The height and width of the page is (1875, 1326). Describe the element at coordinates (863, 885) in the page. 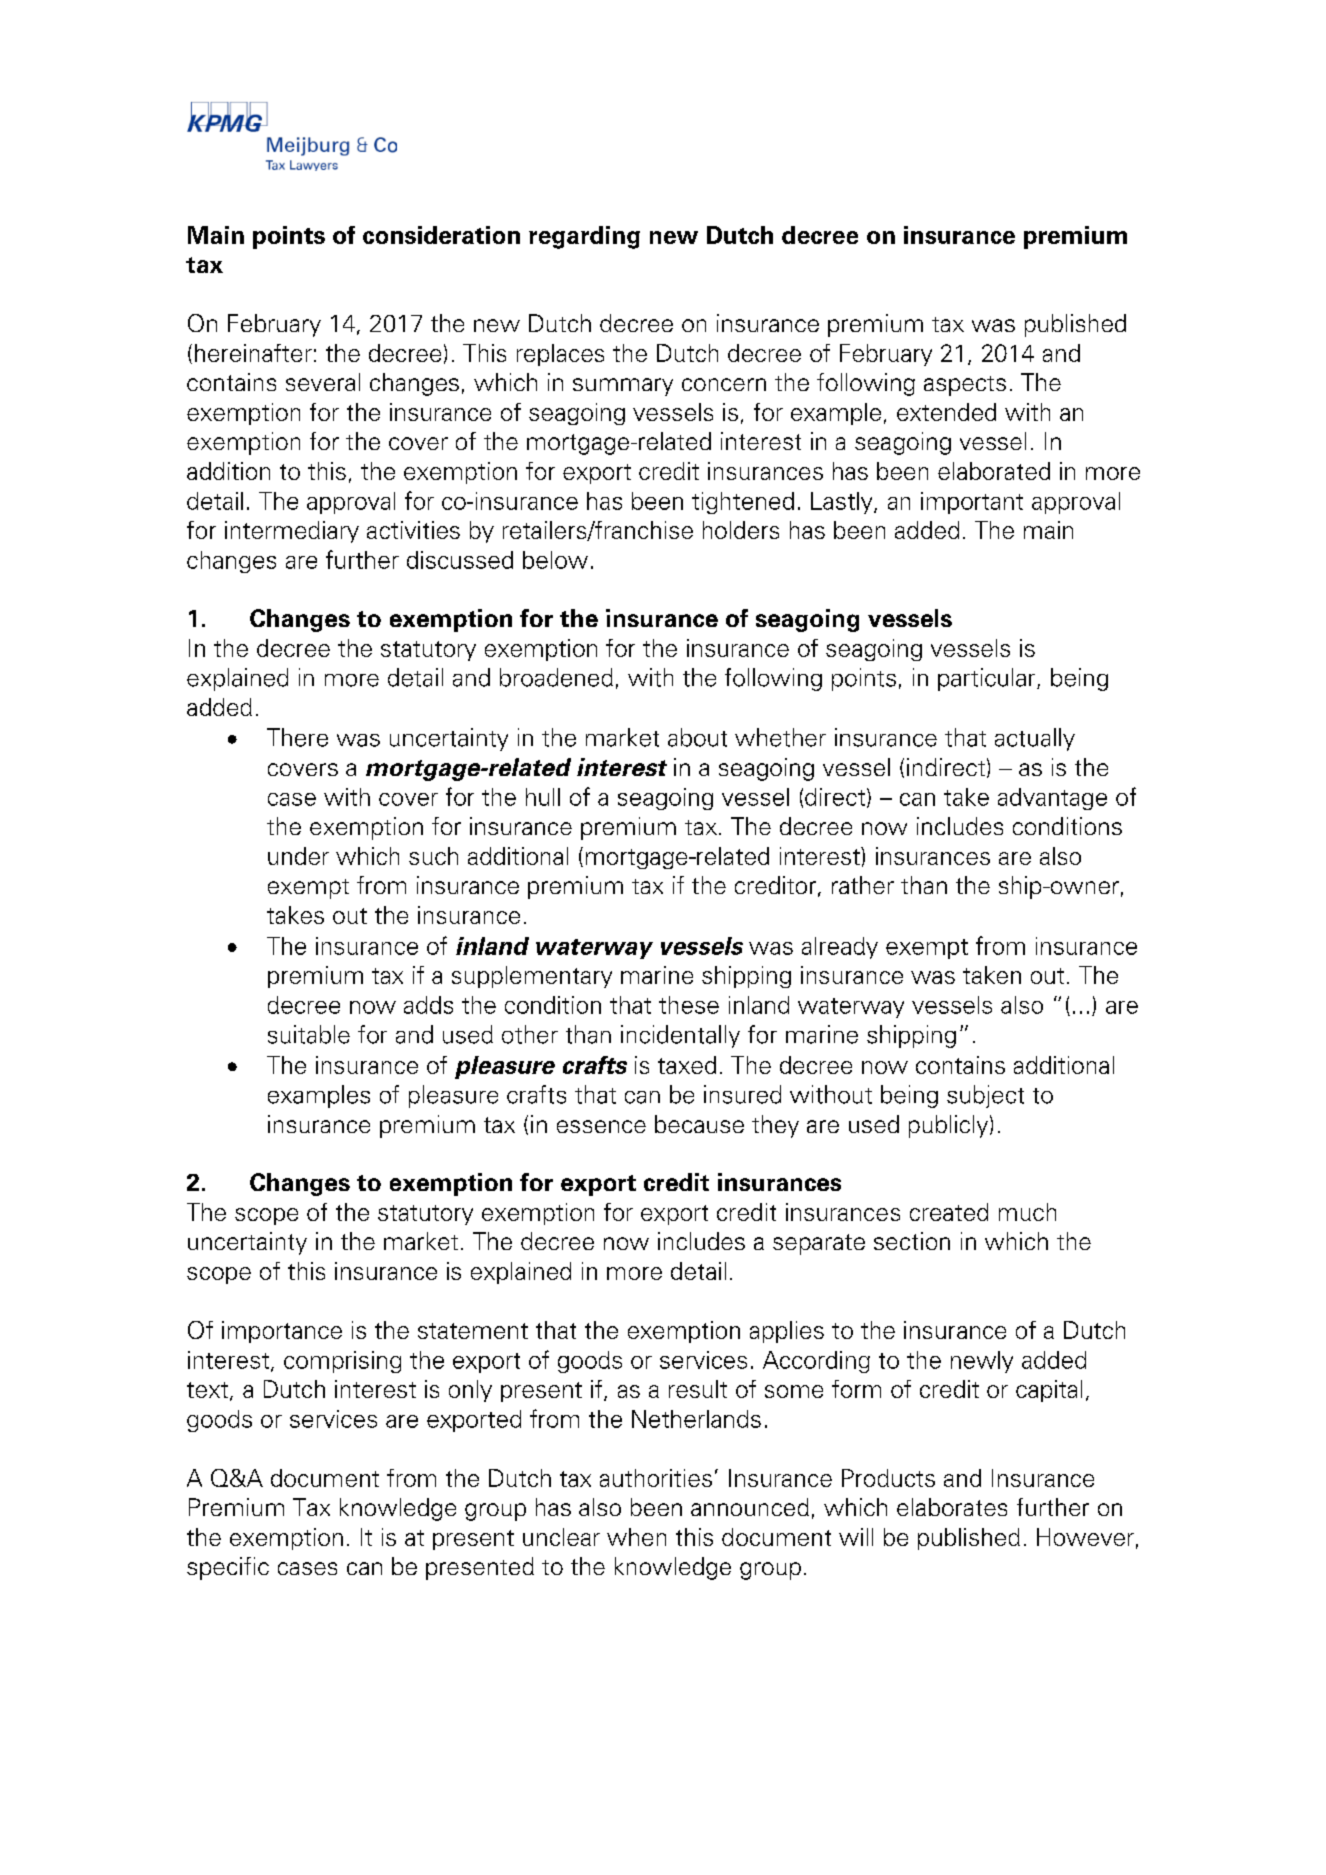

I see `rather` at that location.
